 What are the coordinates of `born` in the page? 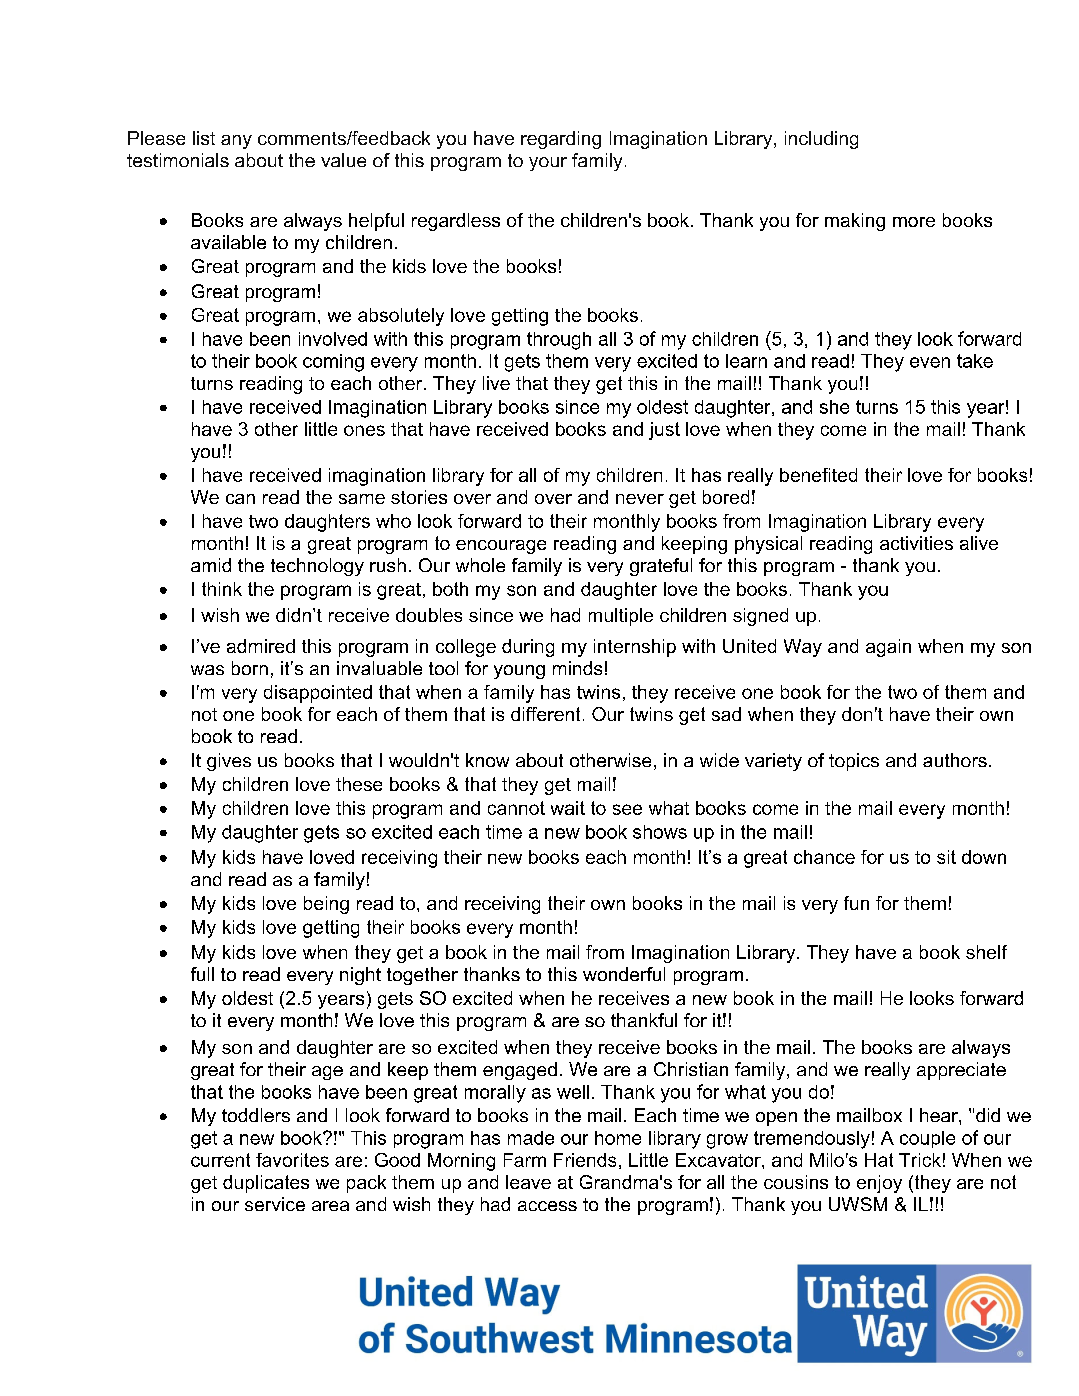 It's located at (250, 668).
